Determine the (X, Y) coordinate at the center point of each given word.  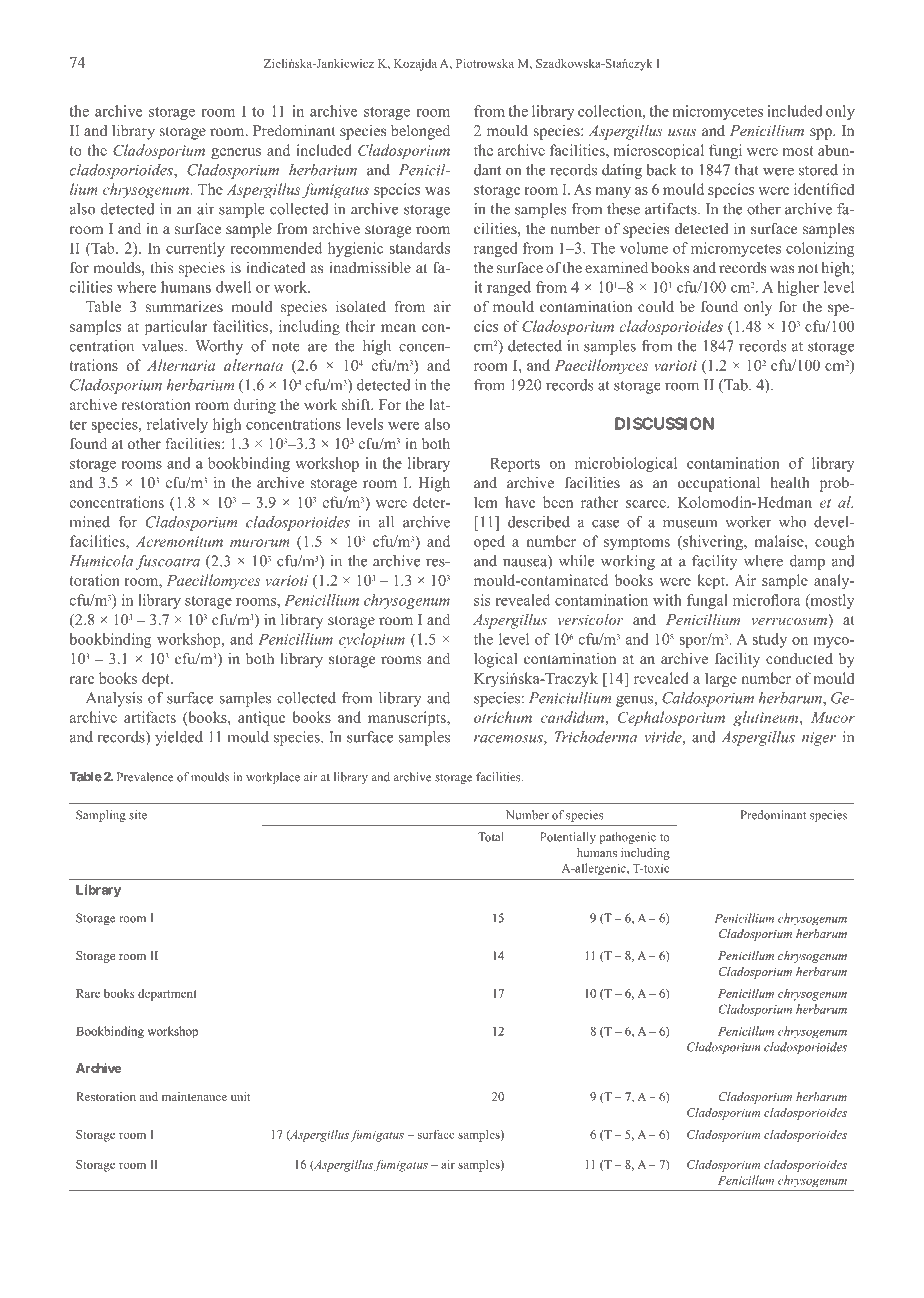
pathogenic (628, 838)
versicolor (591, 619)
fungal (707, 601)
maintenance (194, 1096)
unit (240, 1096)
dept (157, 680)
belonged (420, 132)
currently (195, 249)
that (746, 170)
